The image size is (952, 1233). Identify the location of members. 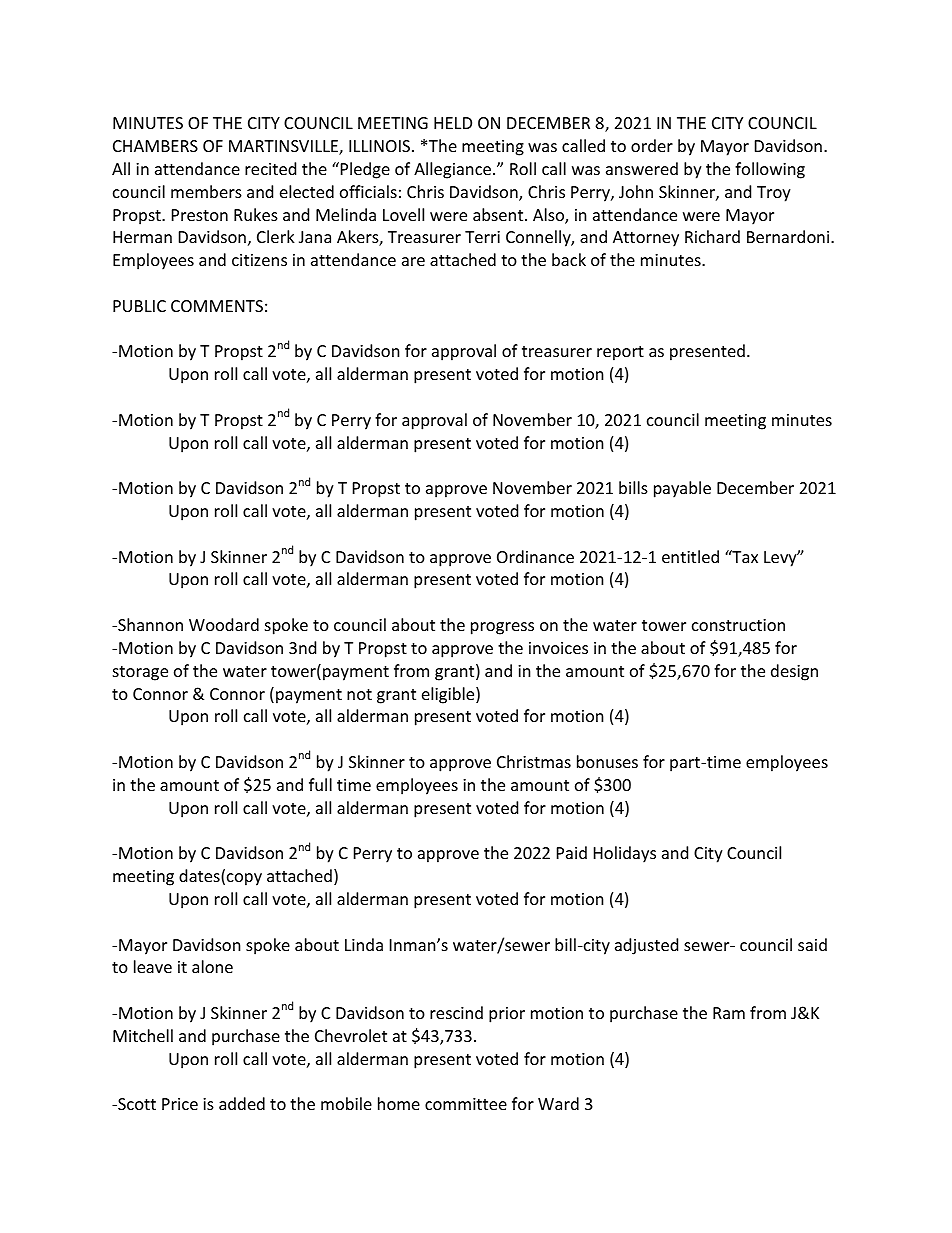
(206, 191).
